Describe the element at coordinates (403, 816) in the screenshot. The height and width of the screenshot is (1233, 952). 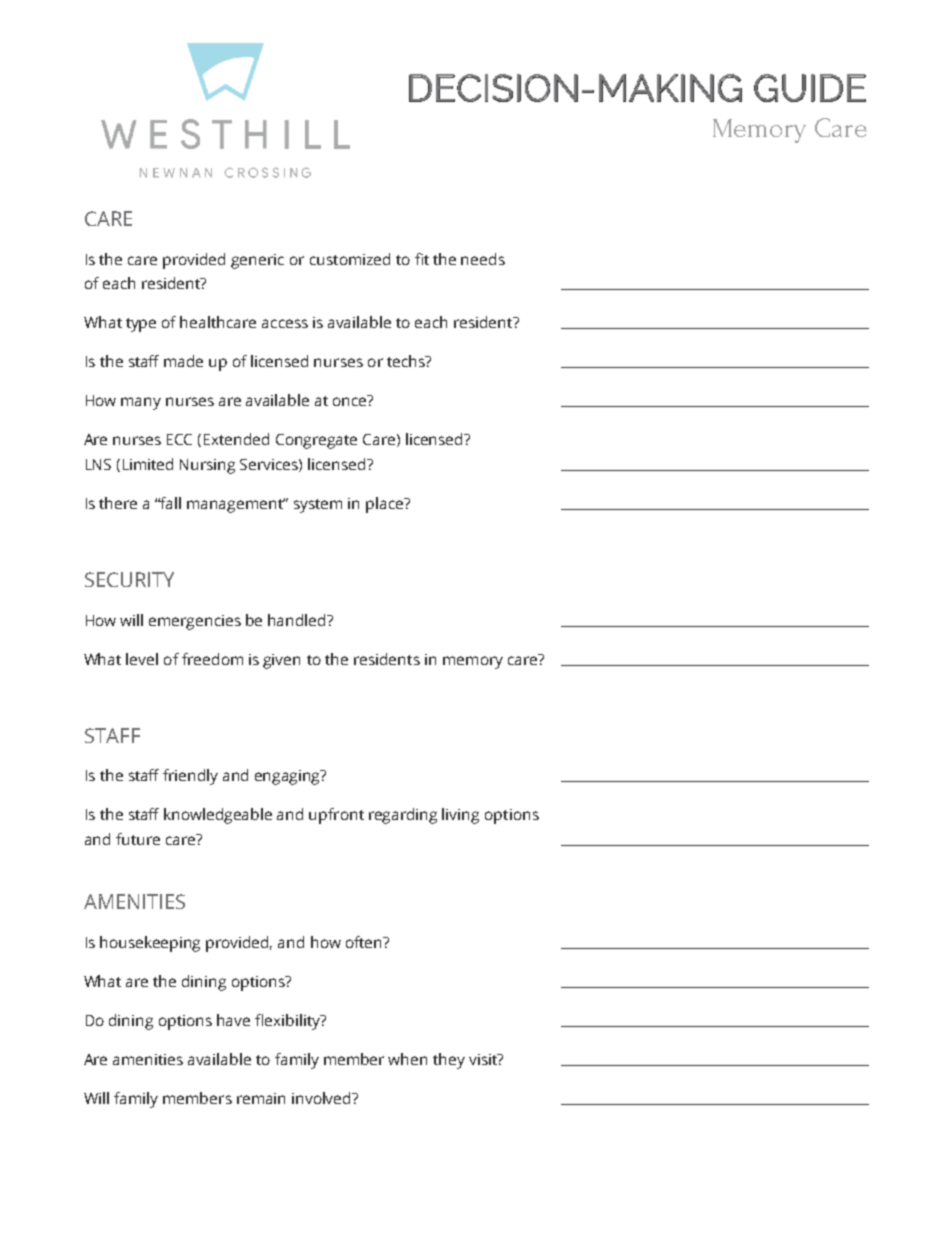
I see `regarding` at that location.
